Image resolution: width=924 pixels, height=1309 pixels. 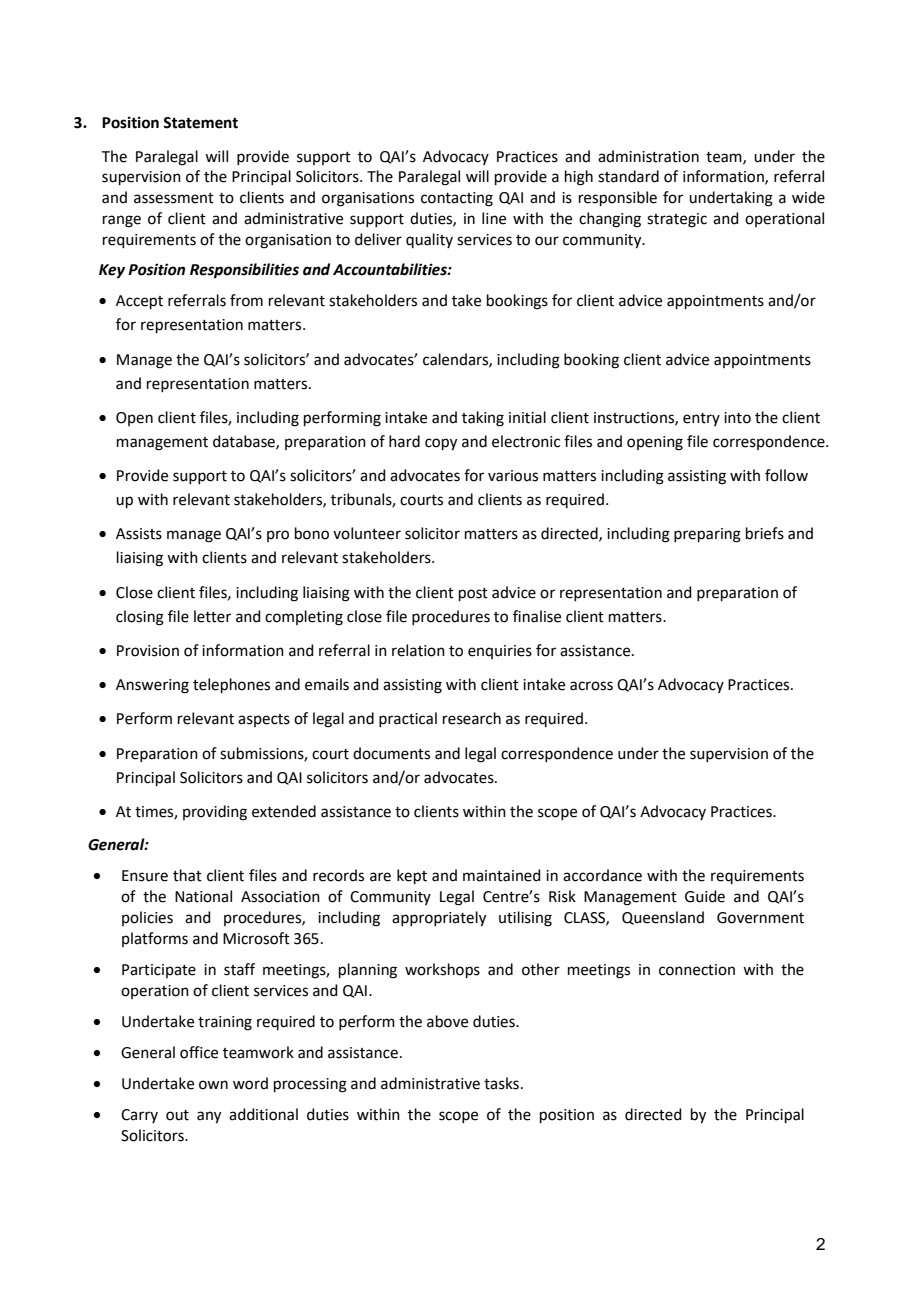 What do you see at coordinates (648, 156) in the screenshot?
I see `administration` at bounding box center [648, 156].
